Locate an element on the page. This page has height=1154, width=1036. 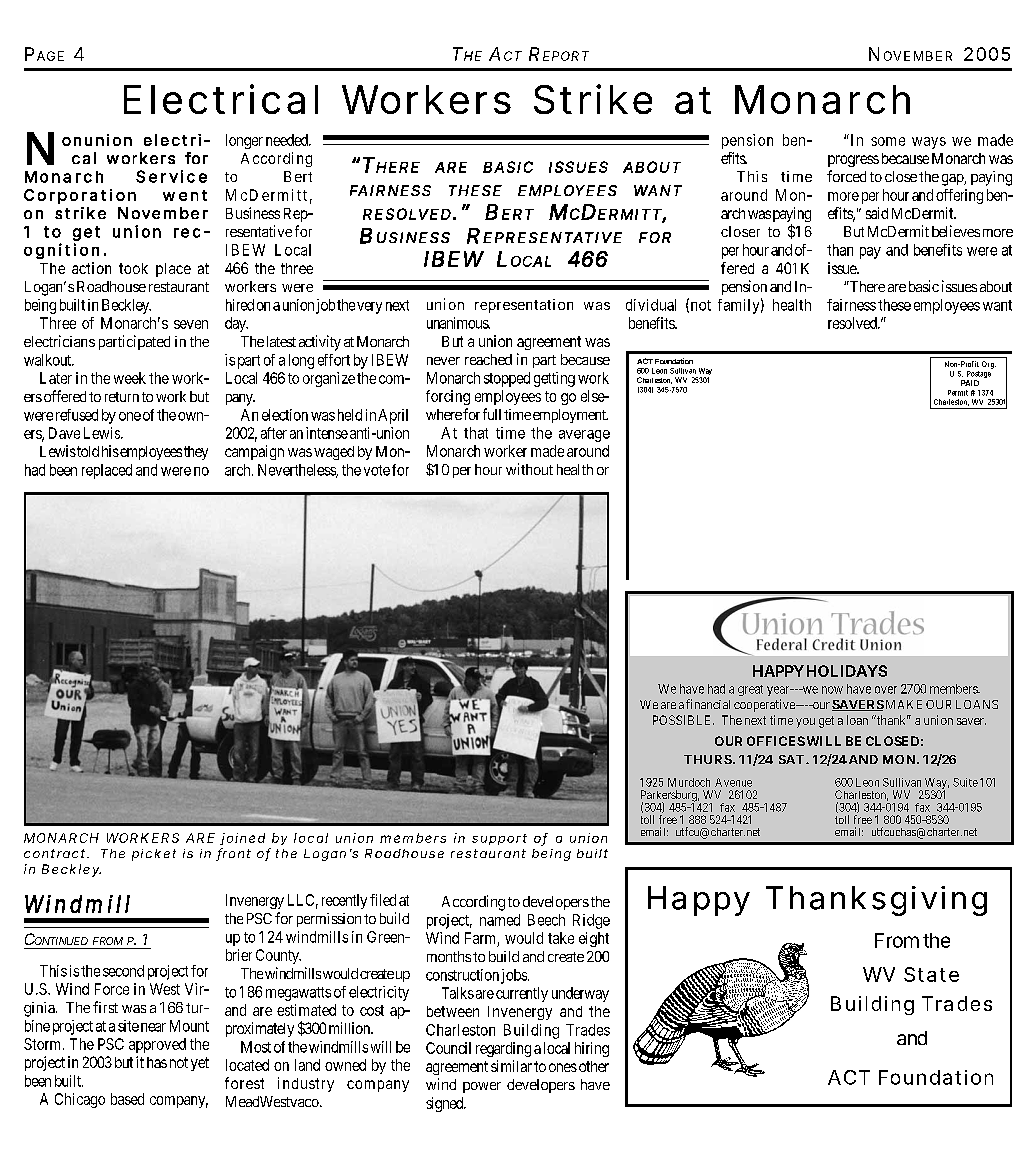
progress is located at coordinates (853, 161).
